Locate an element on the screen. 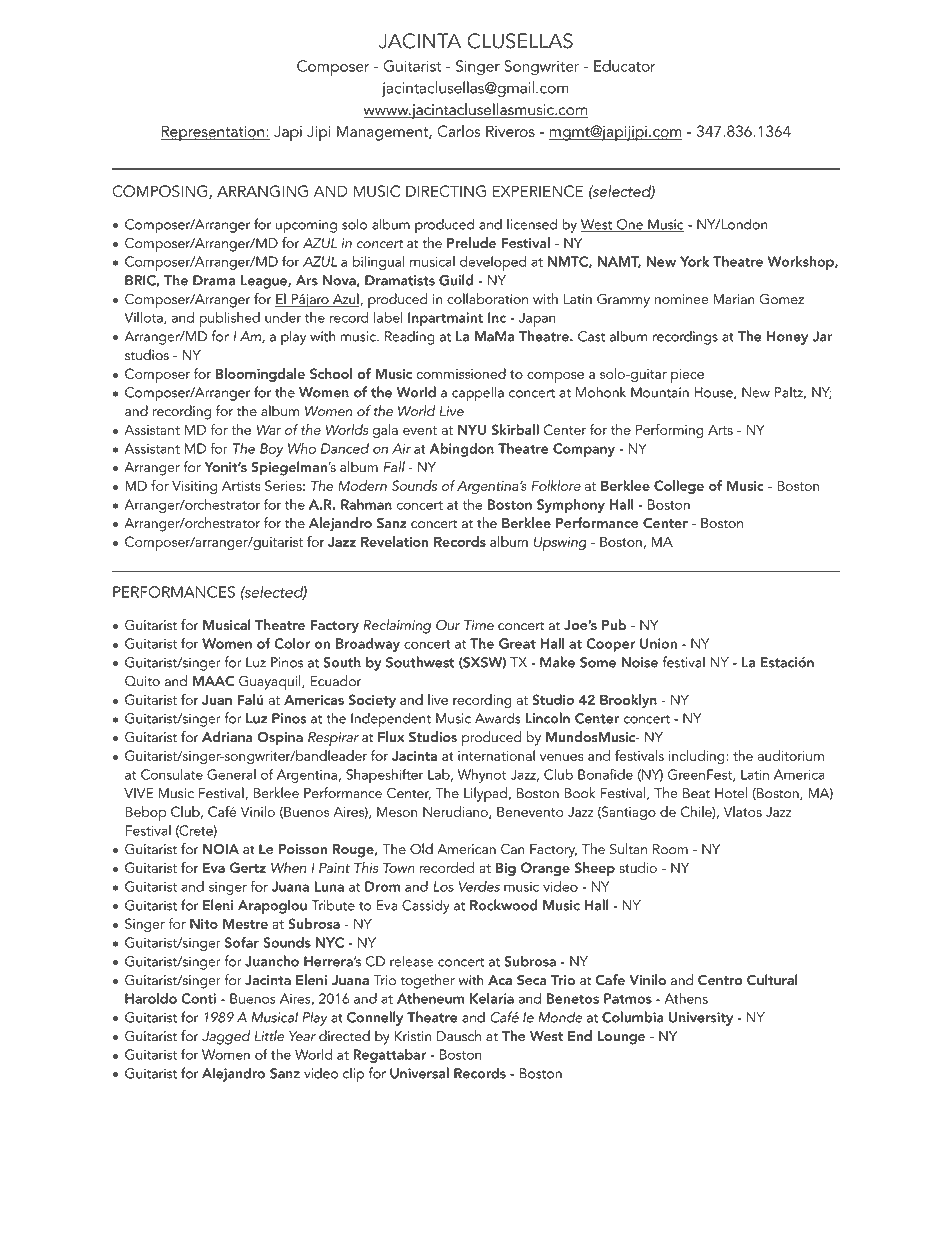  Visiting is located at coordinates (194, 488).
